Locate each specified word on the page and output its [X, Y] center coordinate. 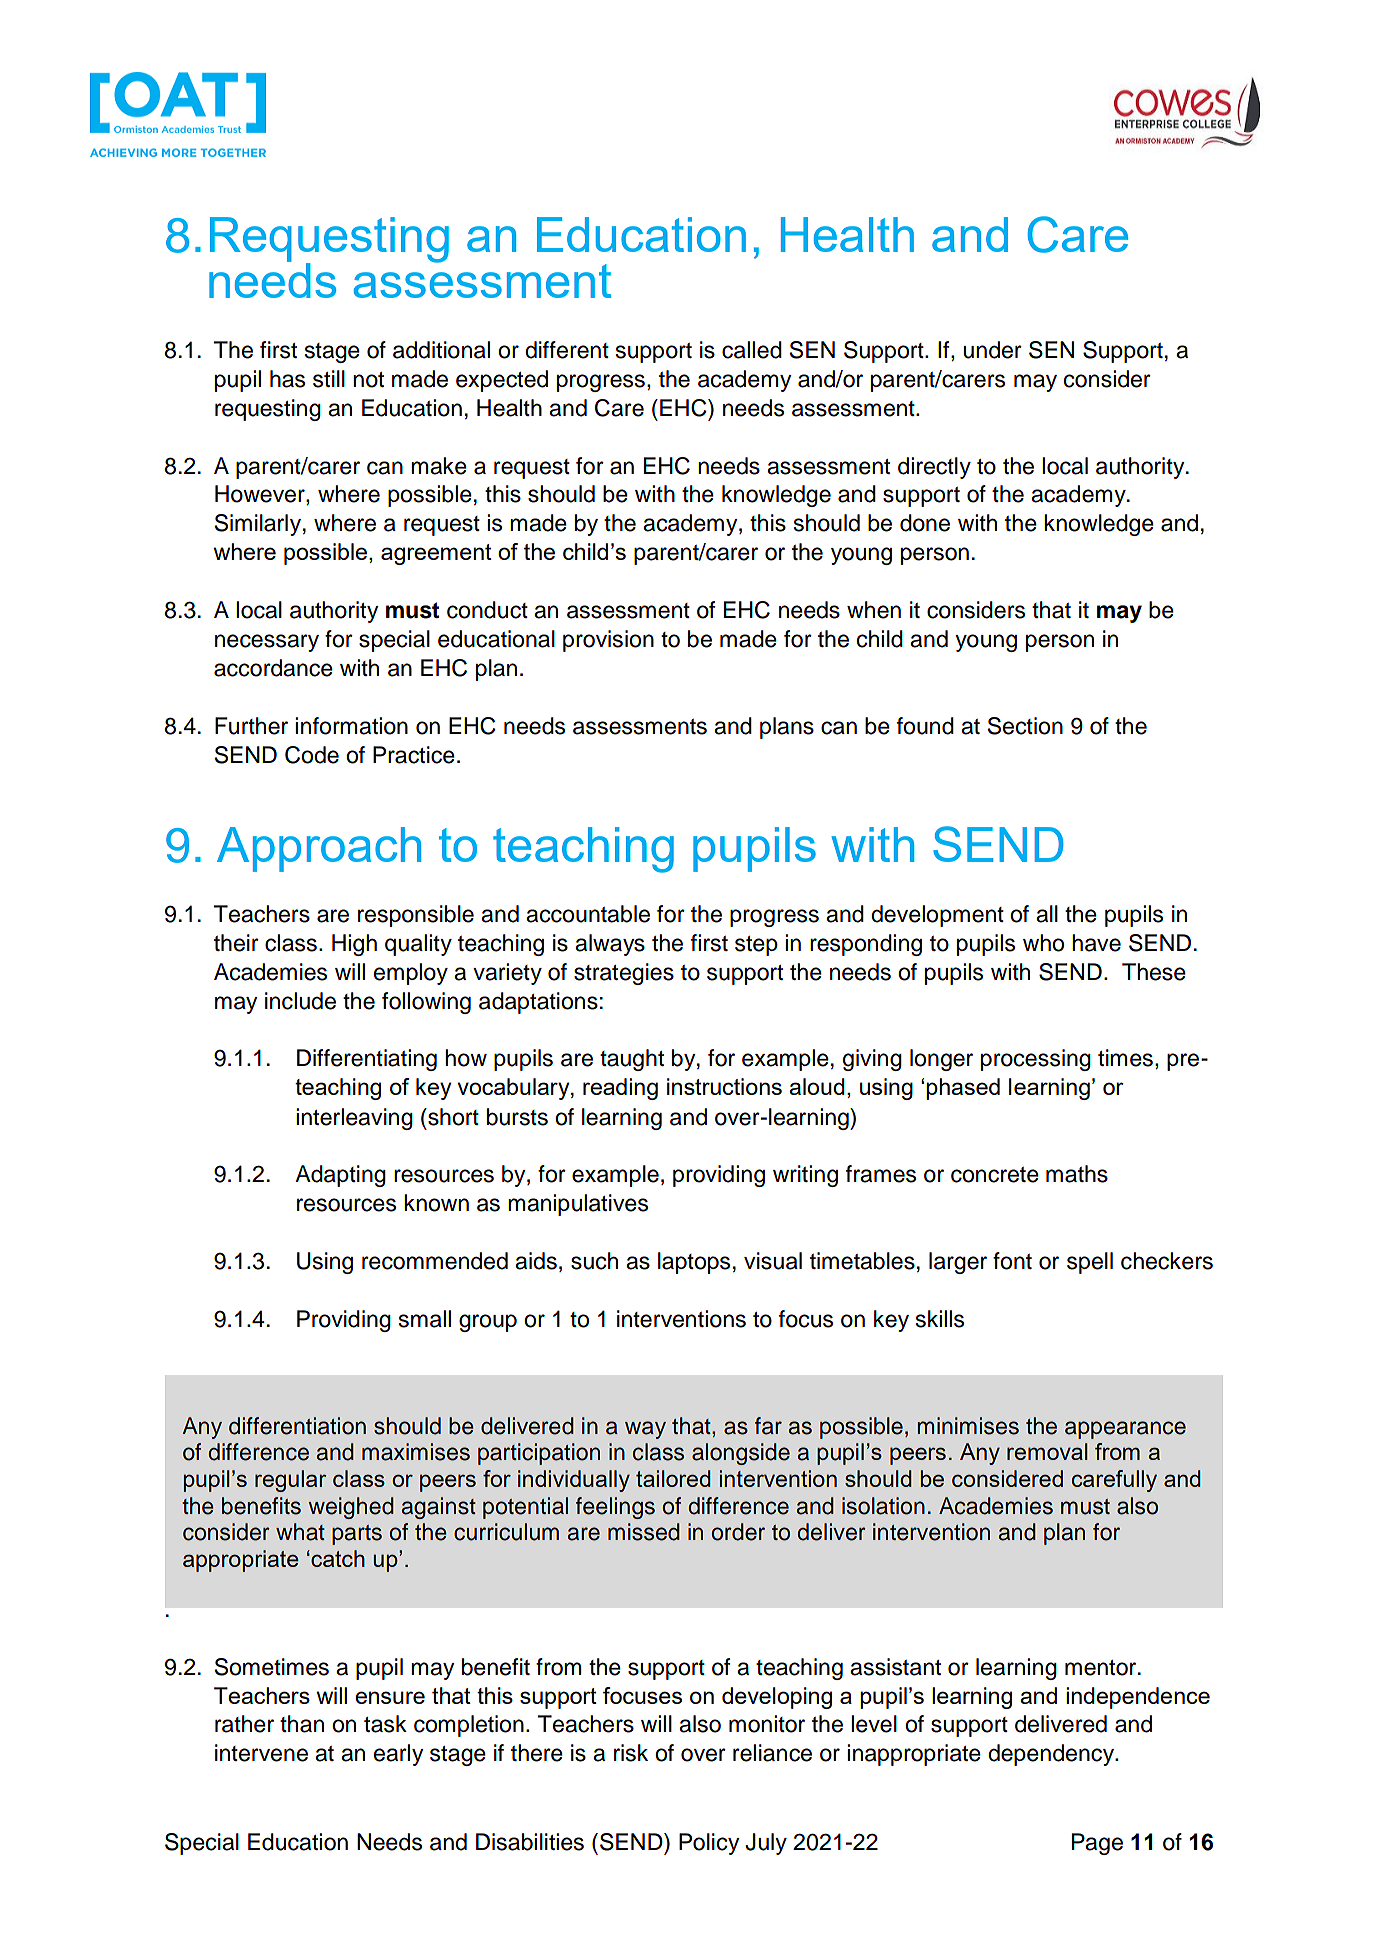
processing [1036, 1060]
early [399, 1755]
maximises [416, 1452]
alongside [741, 1454]
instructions [724, 1086]
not [368, 380]
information [351, 726]
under [992, 350]
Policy [709, 1844]
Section [1025, 726]
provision [608, 641]
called [752, 350]
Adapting [340, 1176]
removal [1047, 1451]
